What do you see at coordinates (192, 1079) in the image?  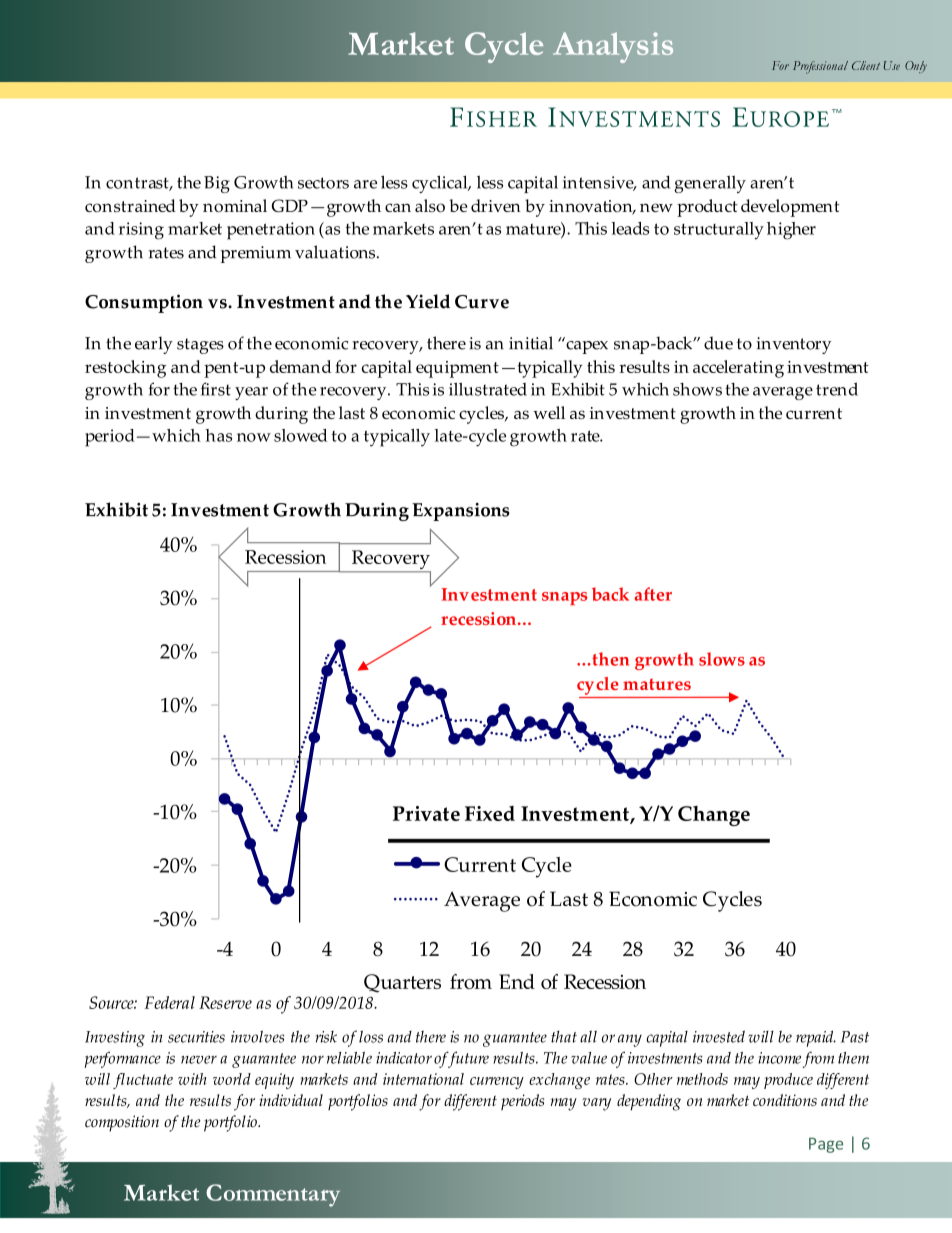 I see `with` at bounding box center [192, 1079].
